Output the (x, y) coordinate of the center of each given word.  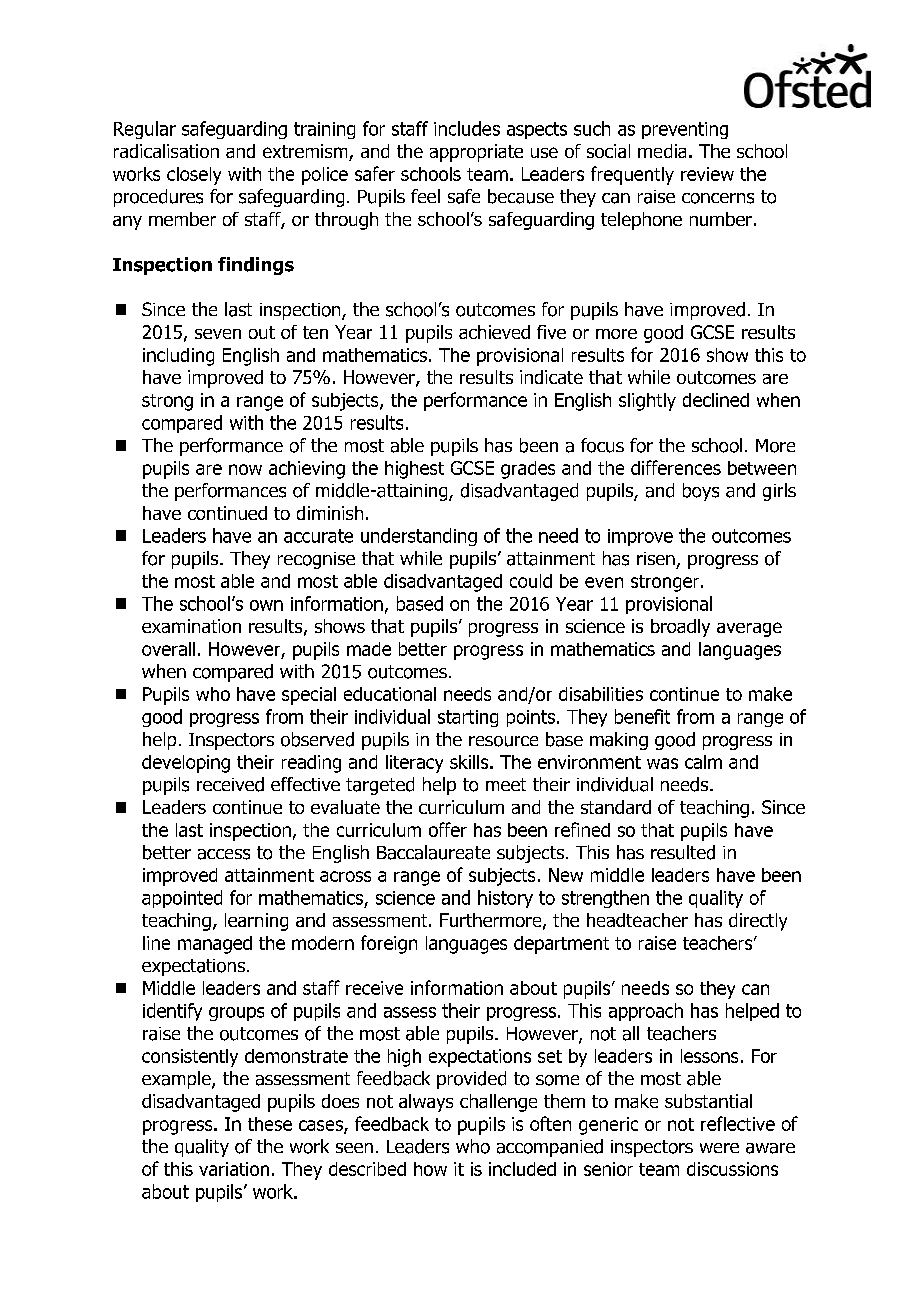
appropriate (476, 153)
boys (701, 492)
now (245, 469)
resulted (683, 852)
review (707, 174)
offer (448, 829)
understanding (419, 537)
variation (234, 1169)
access (224, 854)
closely (194, 176)
